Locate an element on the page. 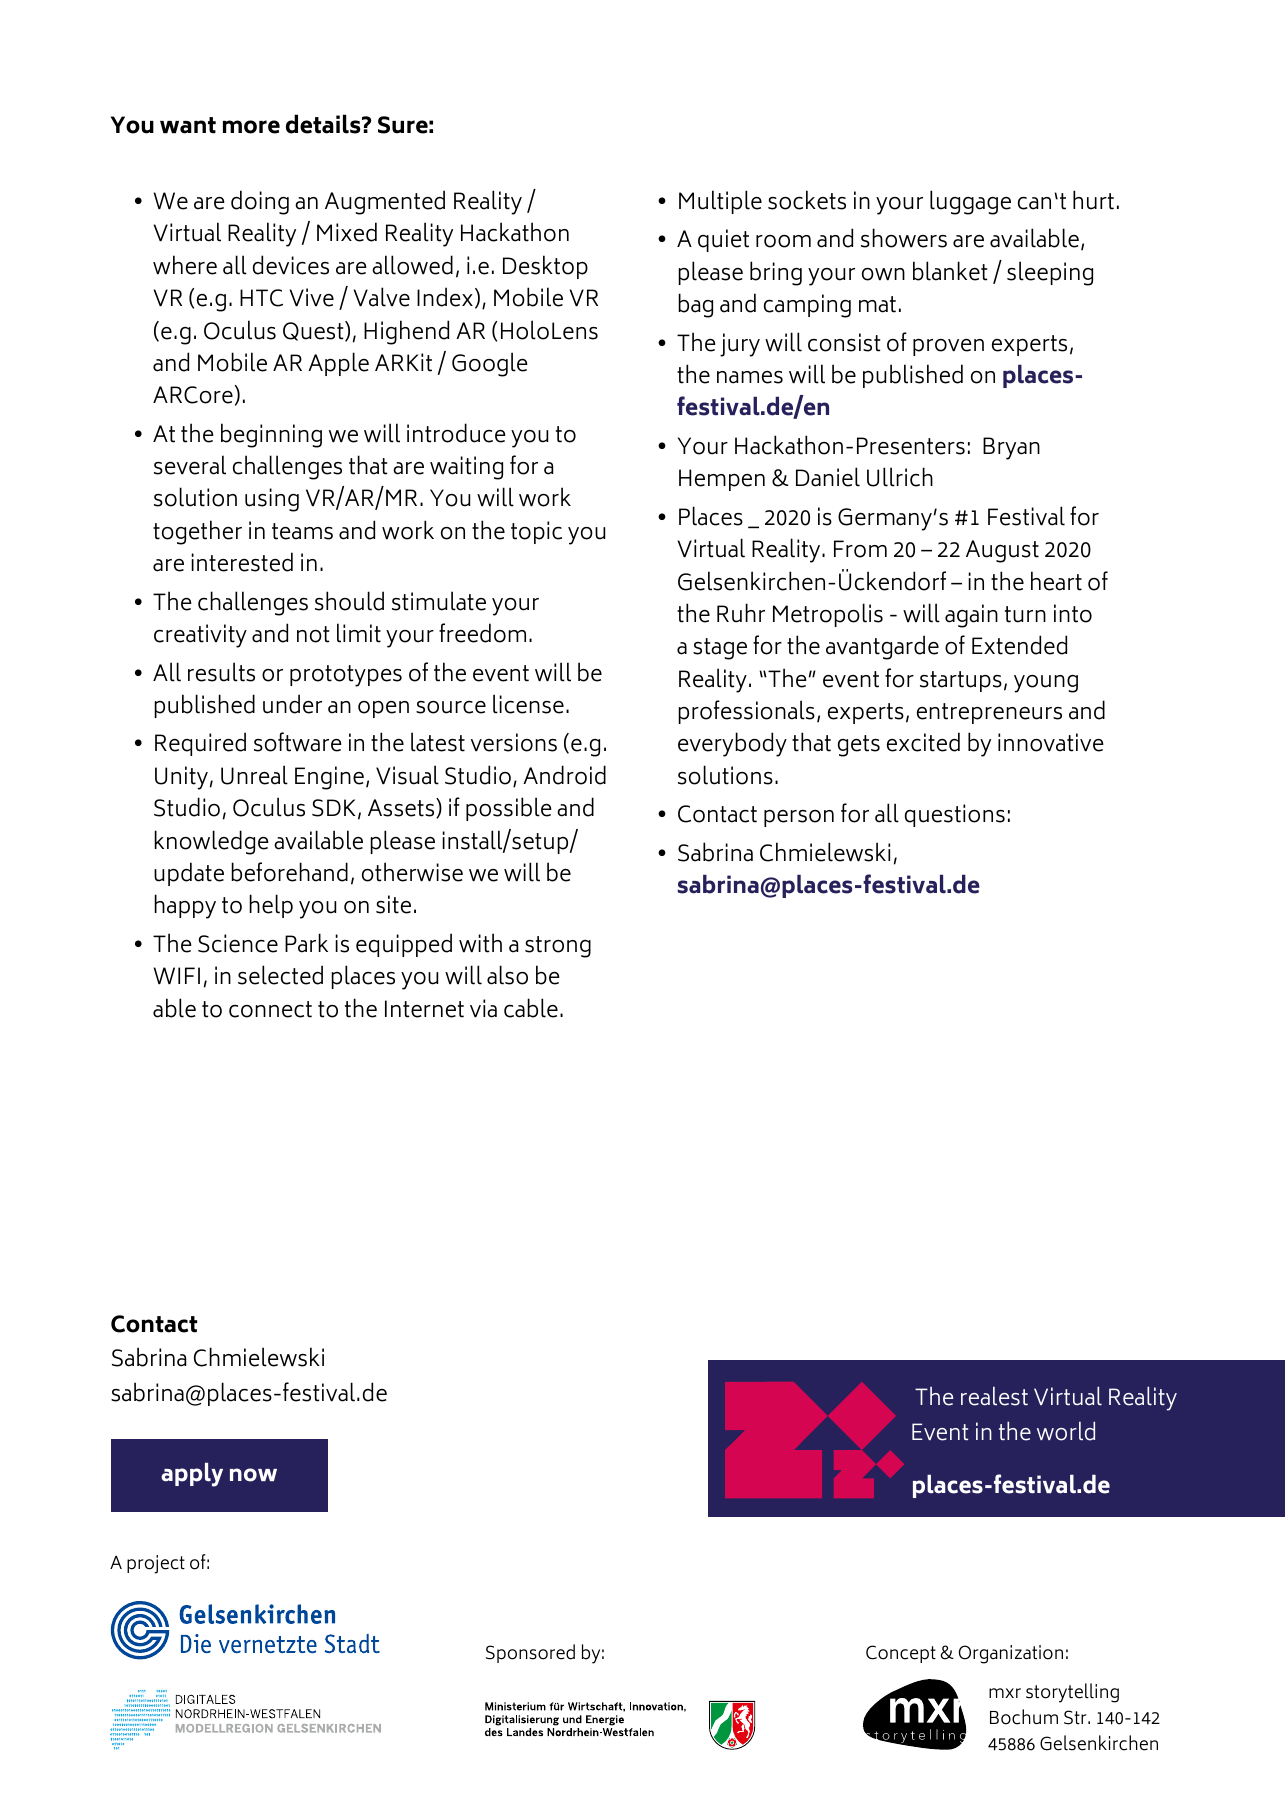 The width and height of the document is (1285, 1817). Organization is located at coordinates (1011, 1654).
